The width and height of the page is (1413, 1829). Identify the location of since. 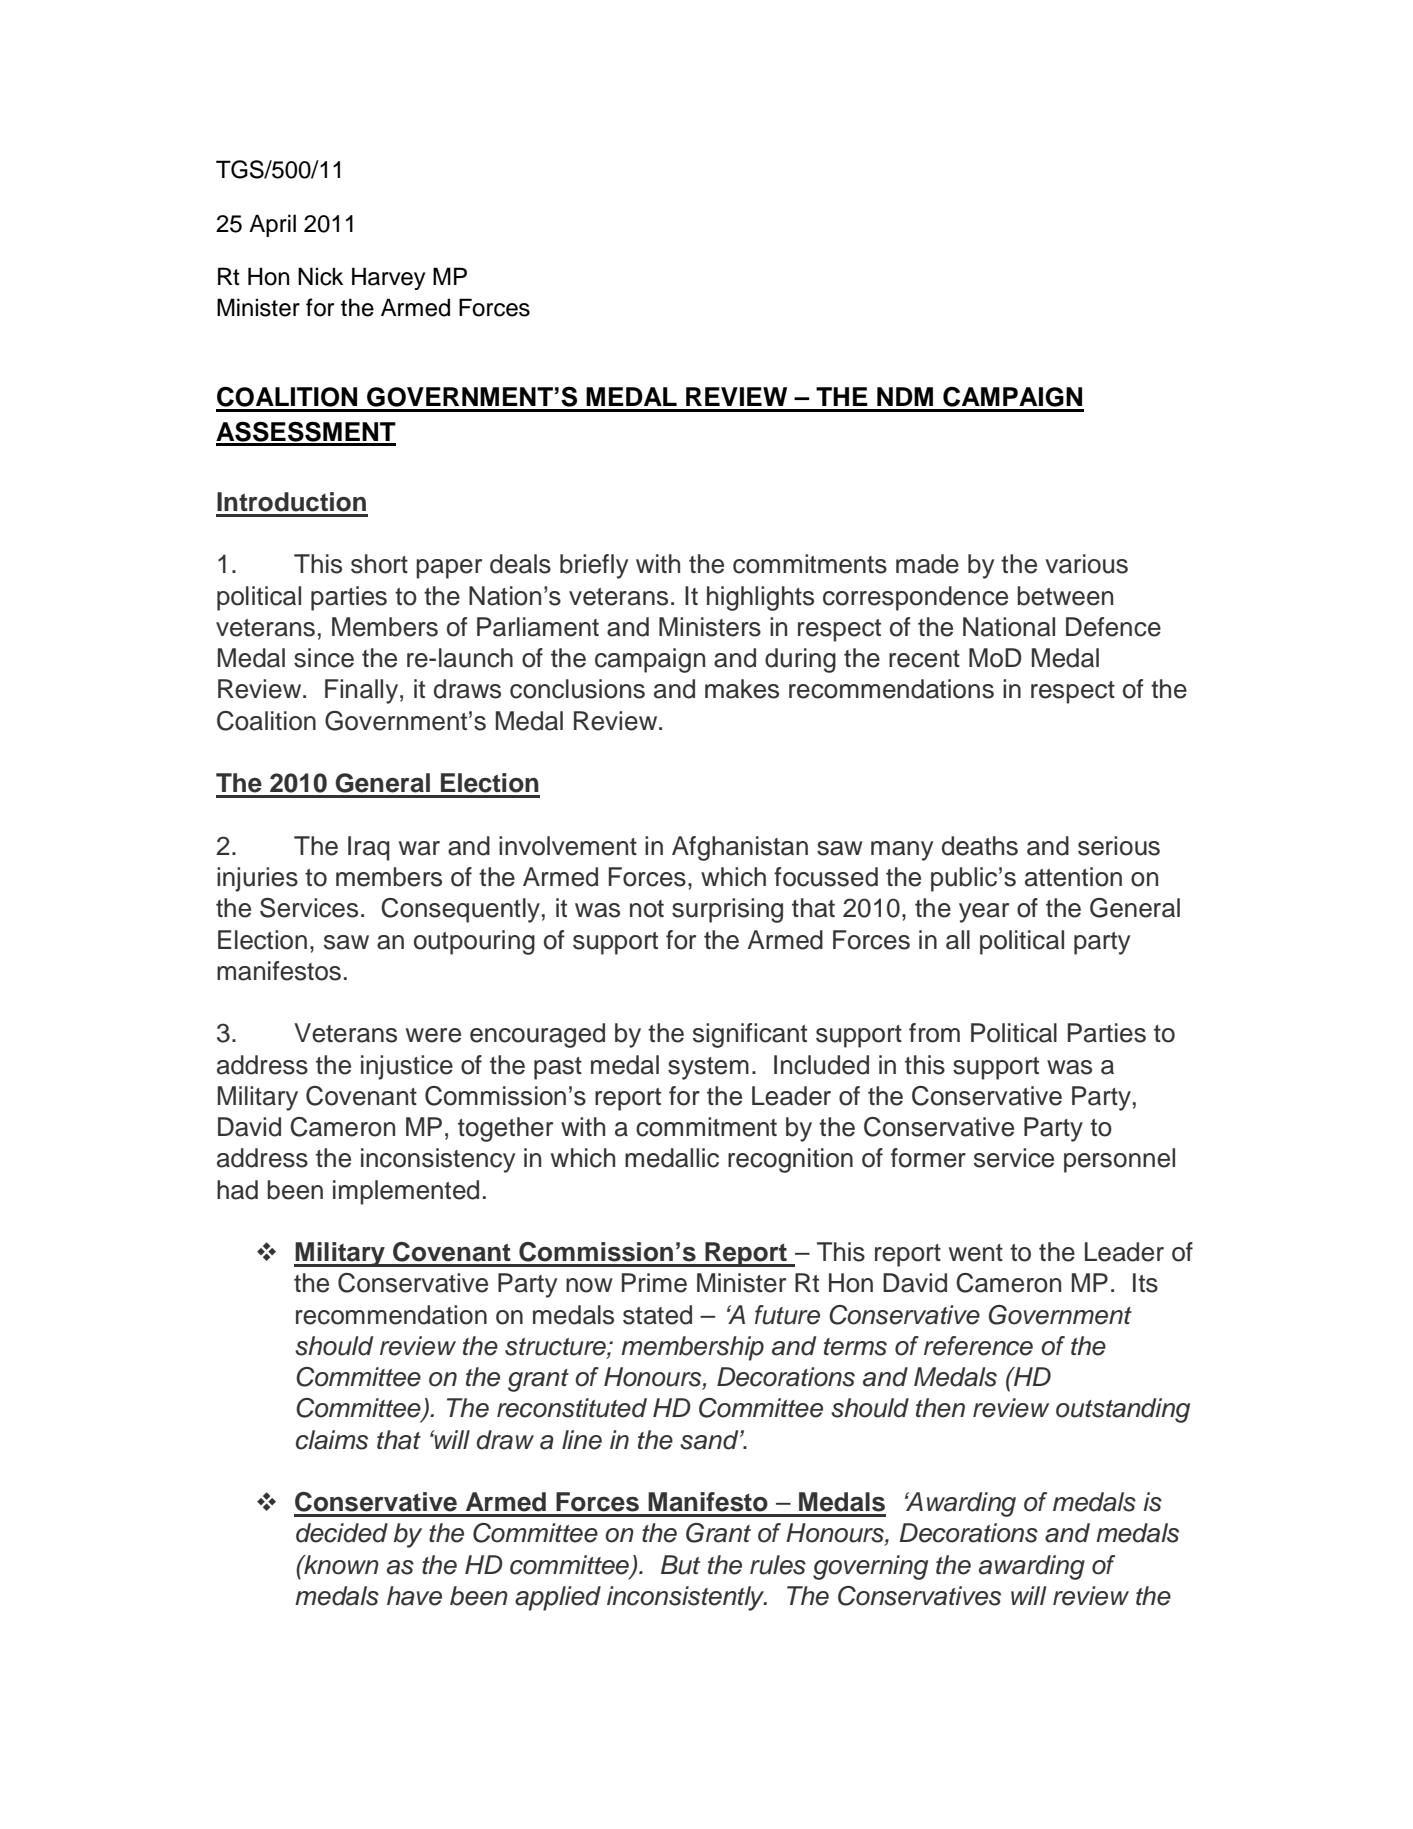
(324, 658).
